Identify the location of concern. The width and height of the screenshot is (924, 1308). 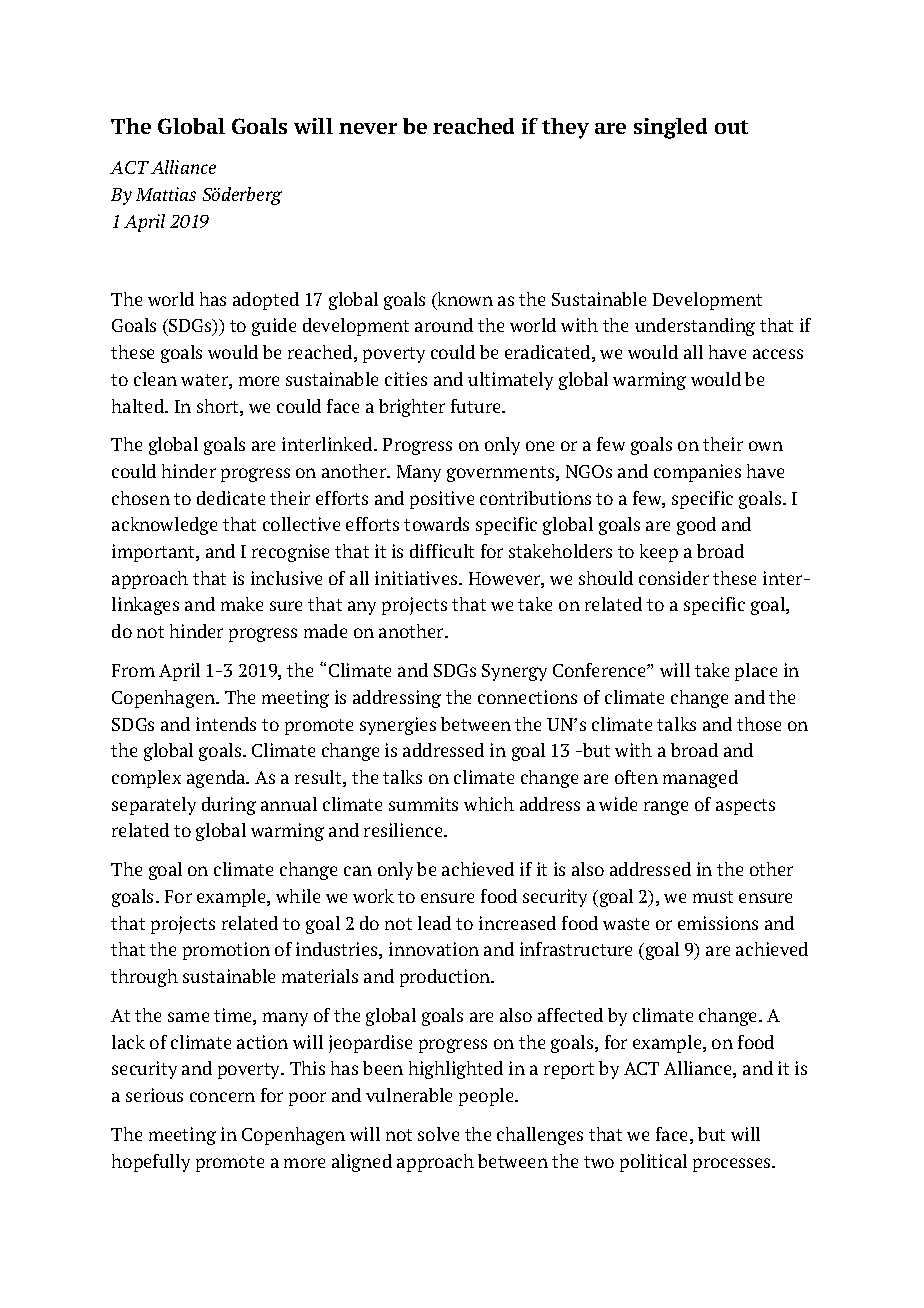
(222, 1097).
